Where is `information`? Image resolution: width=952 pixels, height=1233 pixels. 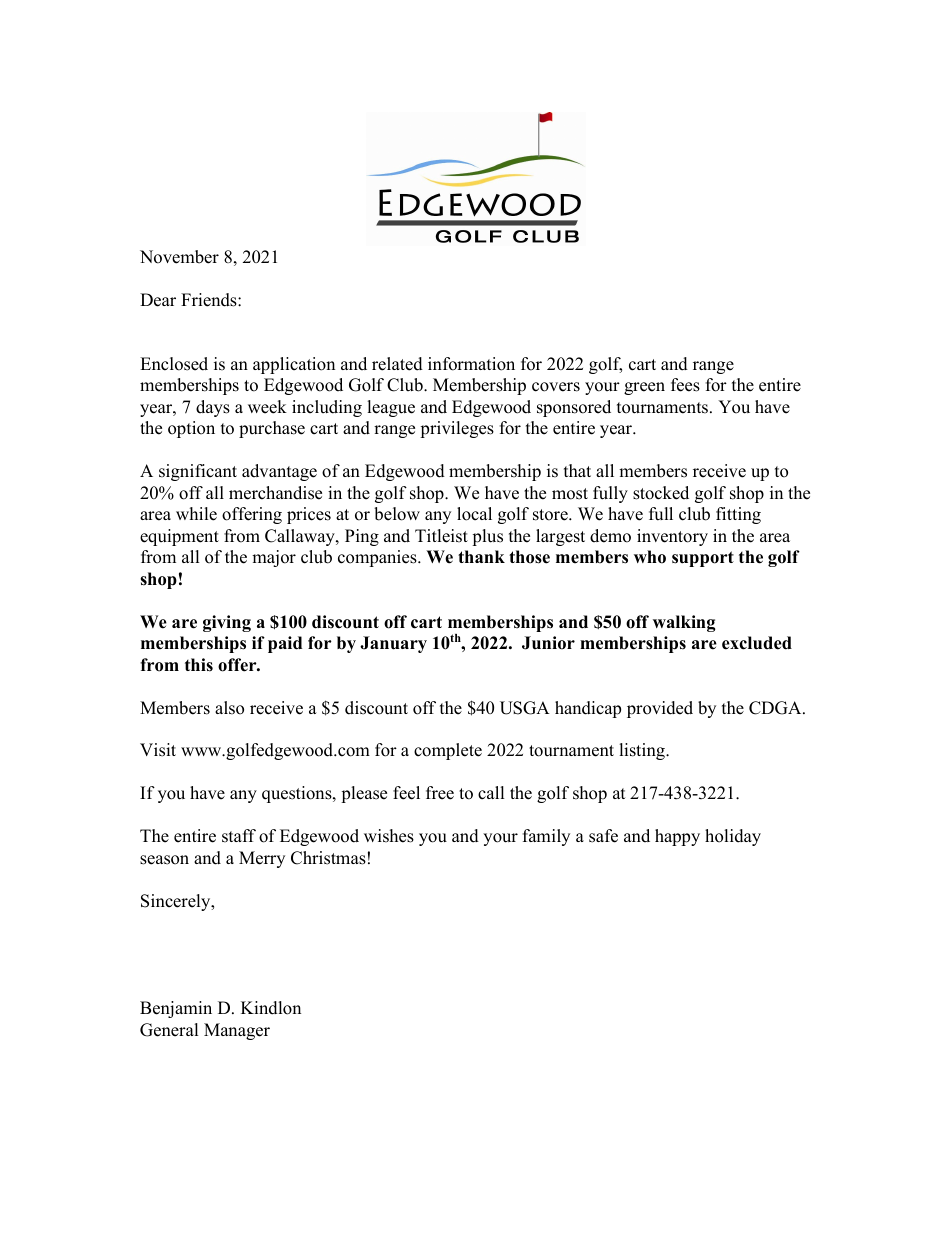 information is located at coordinates (471, 364).
